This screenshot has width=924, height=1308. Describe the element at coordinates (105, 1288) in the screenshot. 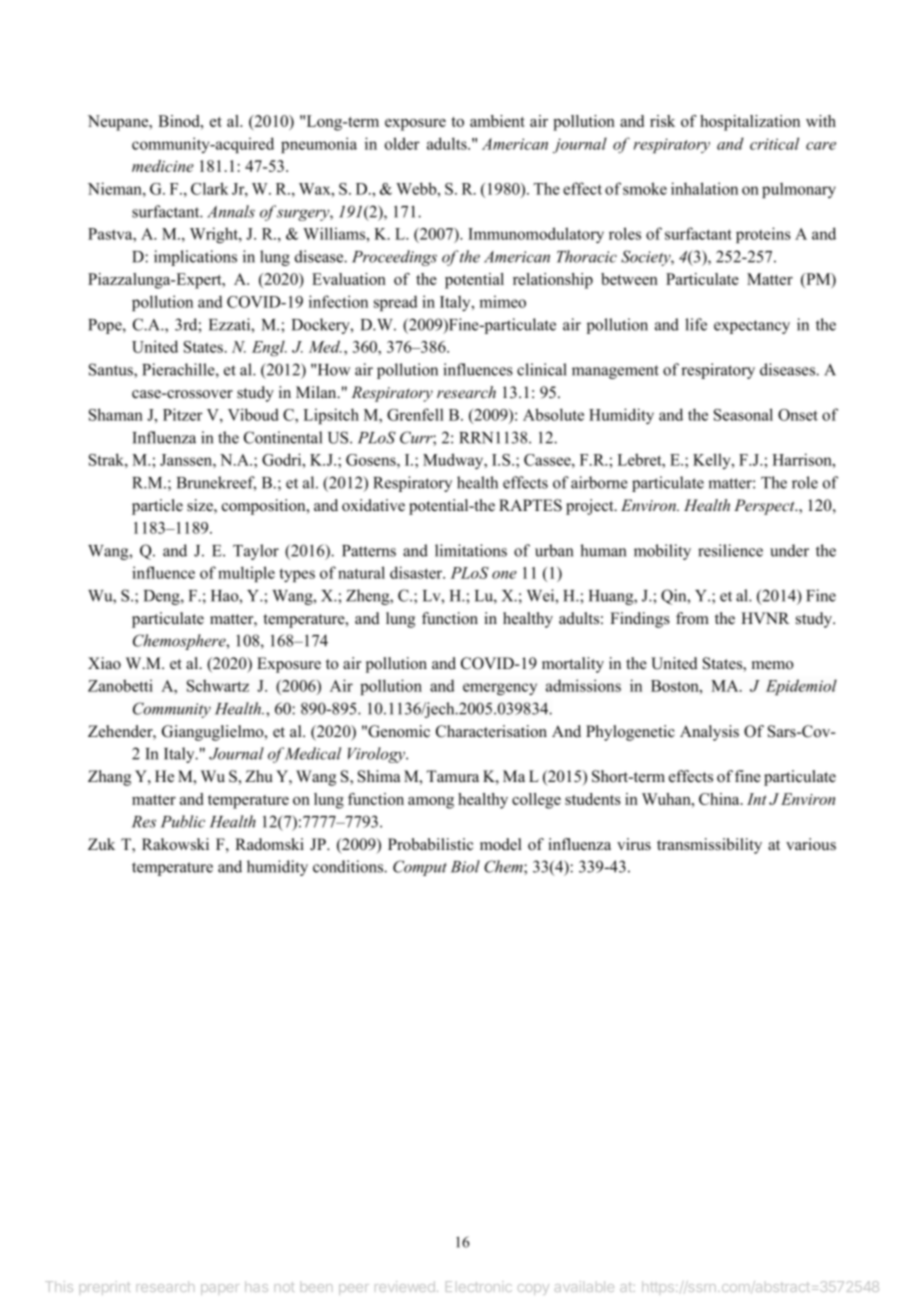

I see `preprint` at that location.
